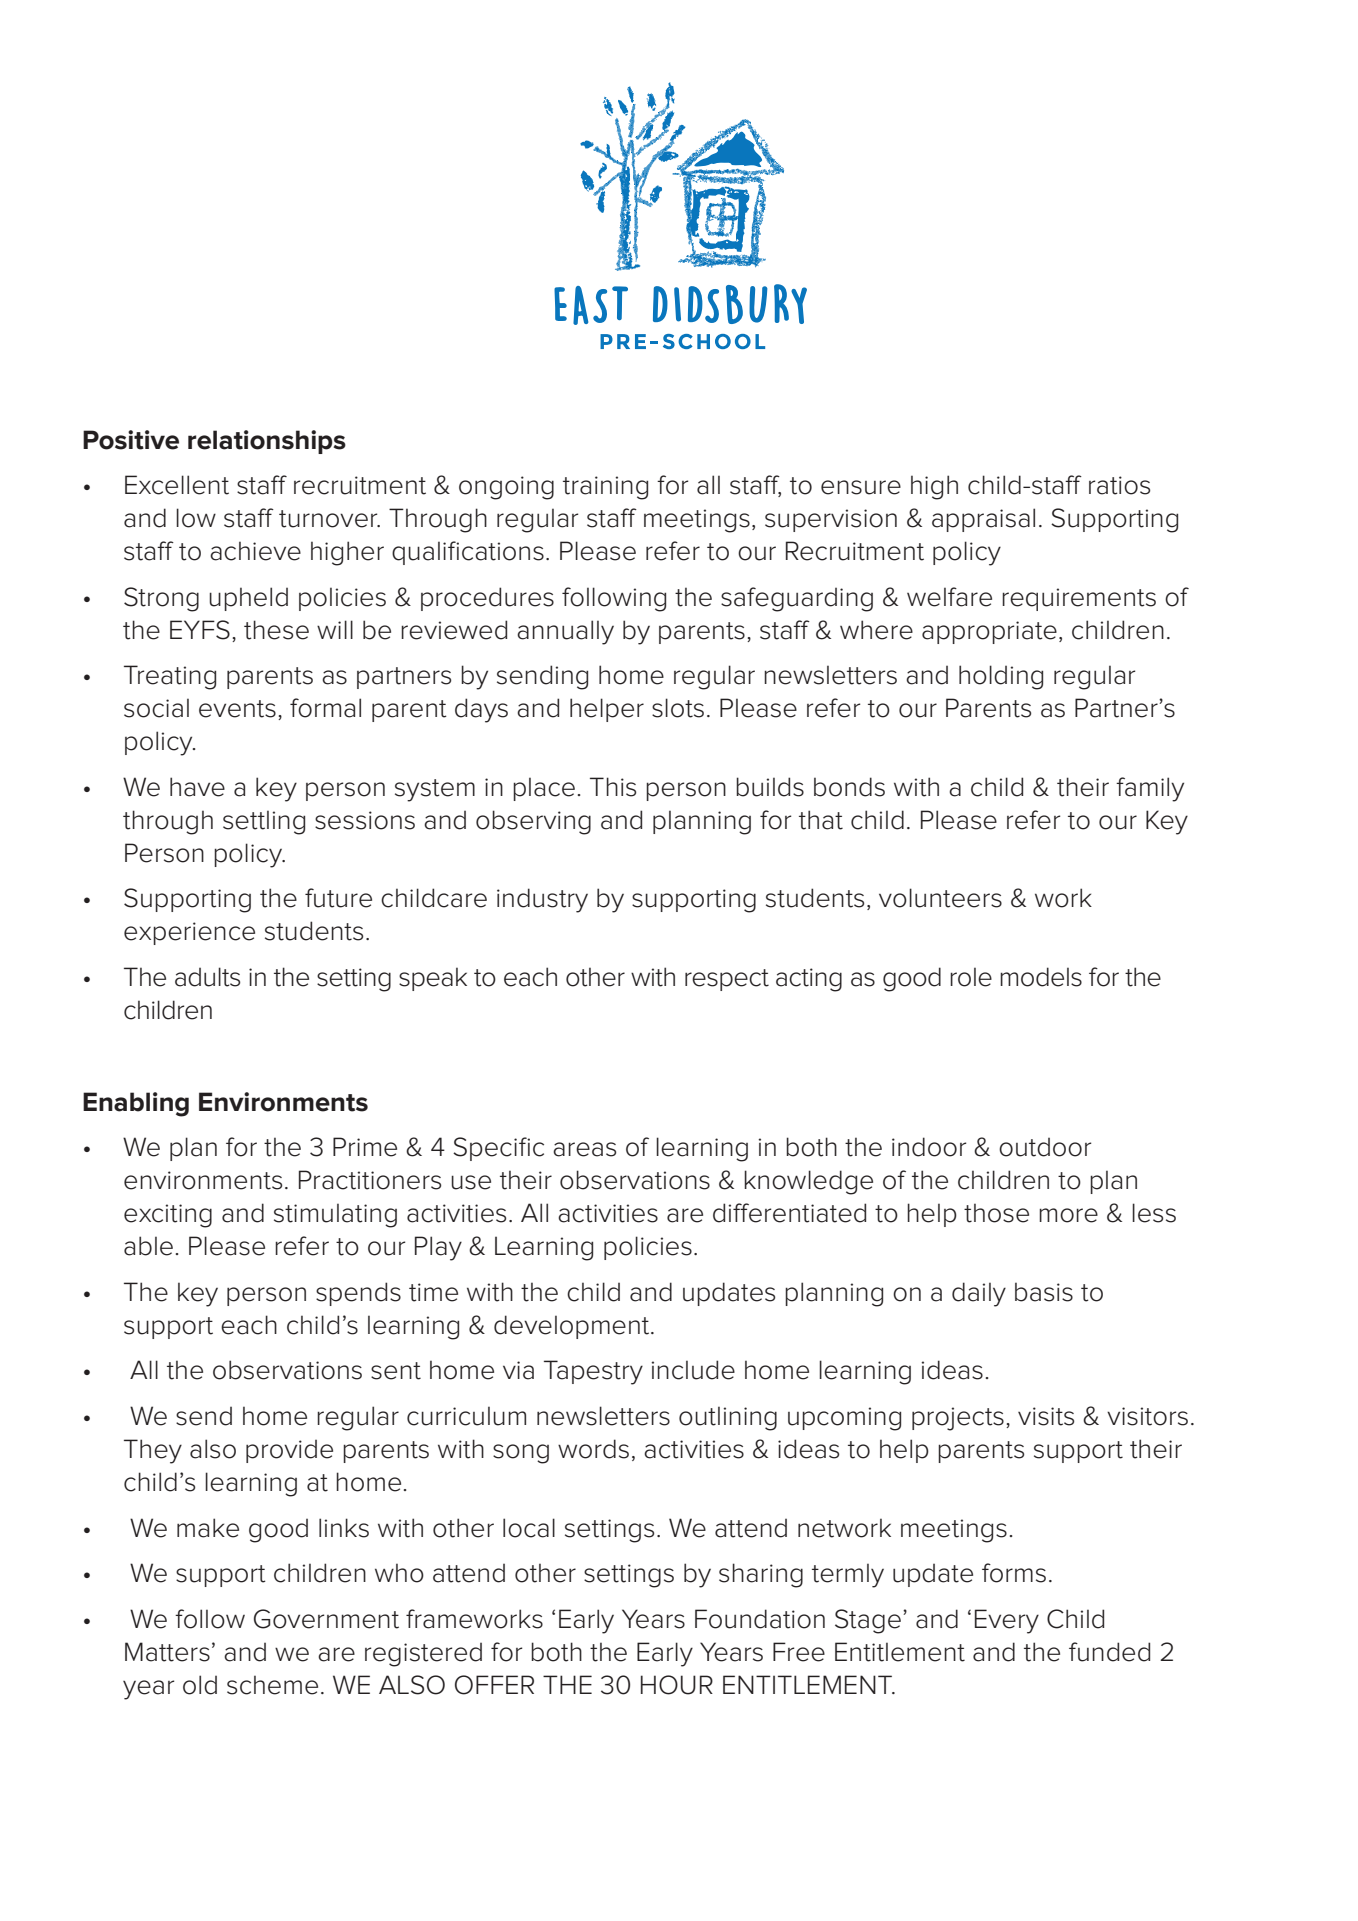 This page has height=1921, width=1358. I want to click on settling, so click(264, 822).
